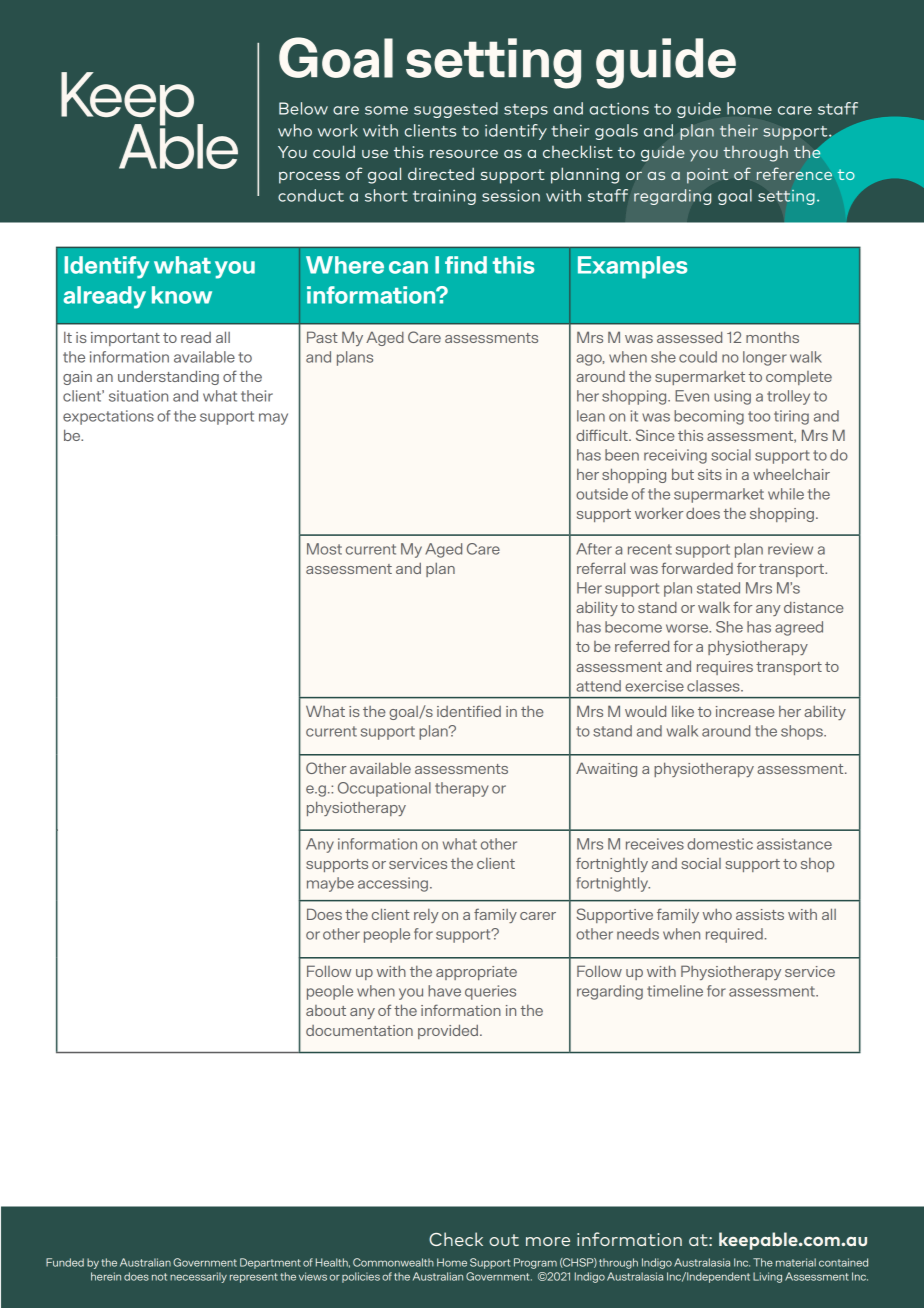 Image resolution: width=924 pixels, height=1308 pixels. What do you see at coordinates (324, 549) in the screenshot?
I see `Most` at bounding box center [324, 549].
